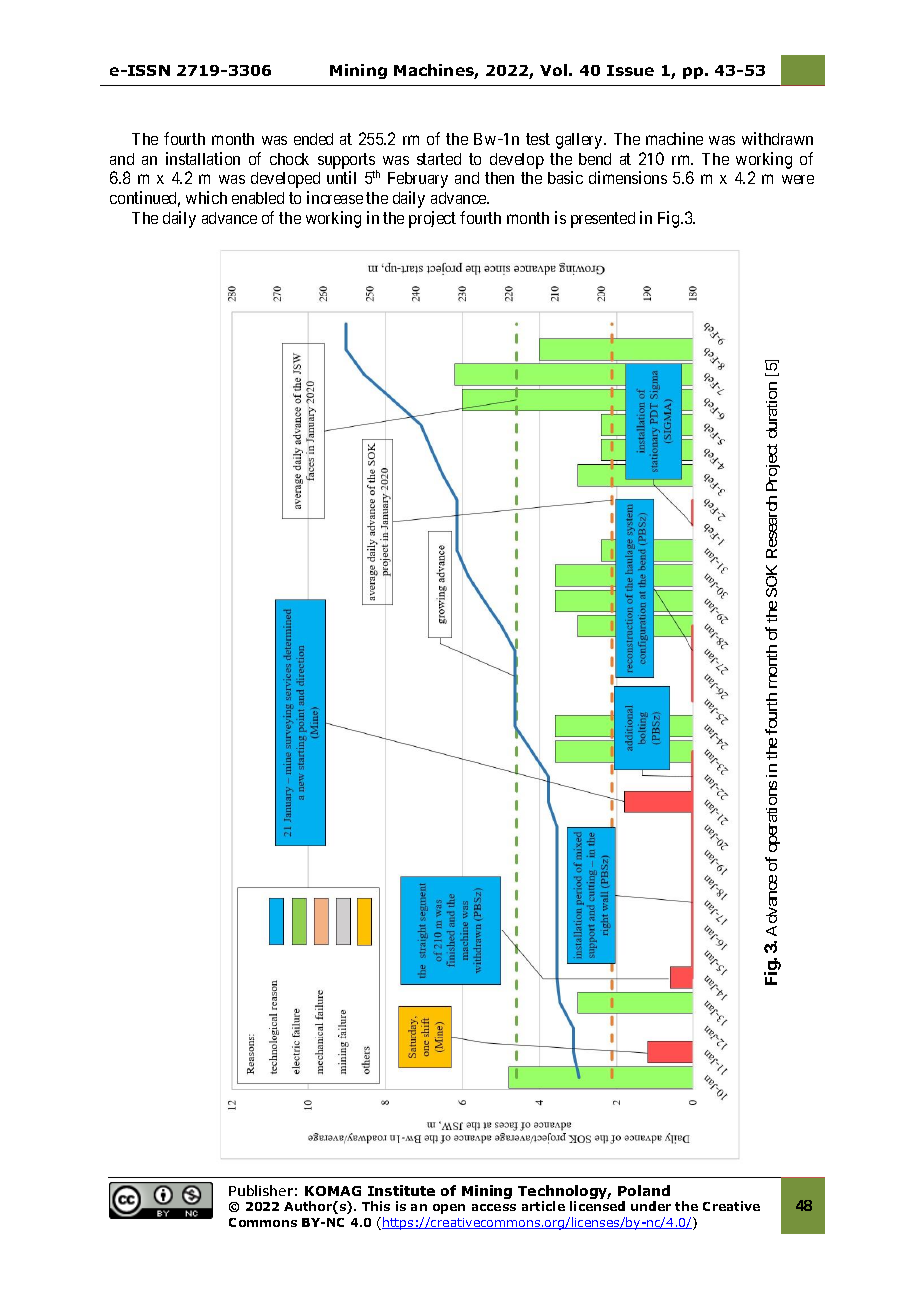 The image size is (924, 1308). I want to click on access, so click(494, 1207).
